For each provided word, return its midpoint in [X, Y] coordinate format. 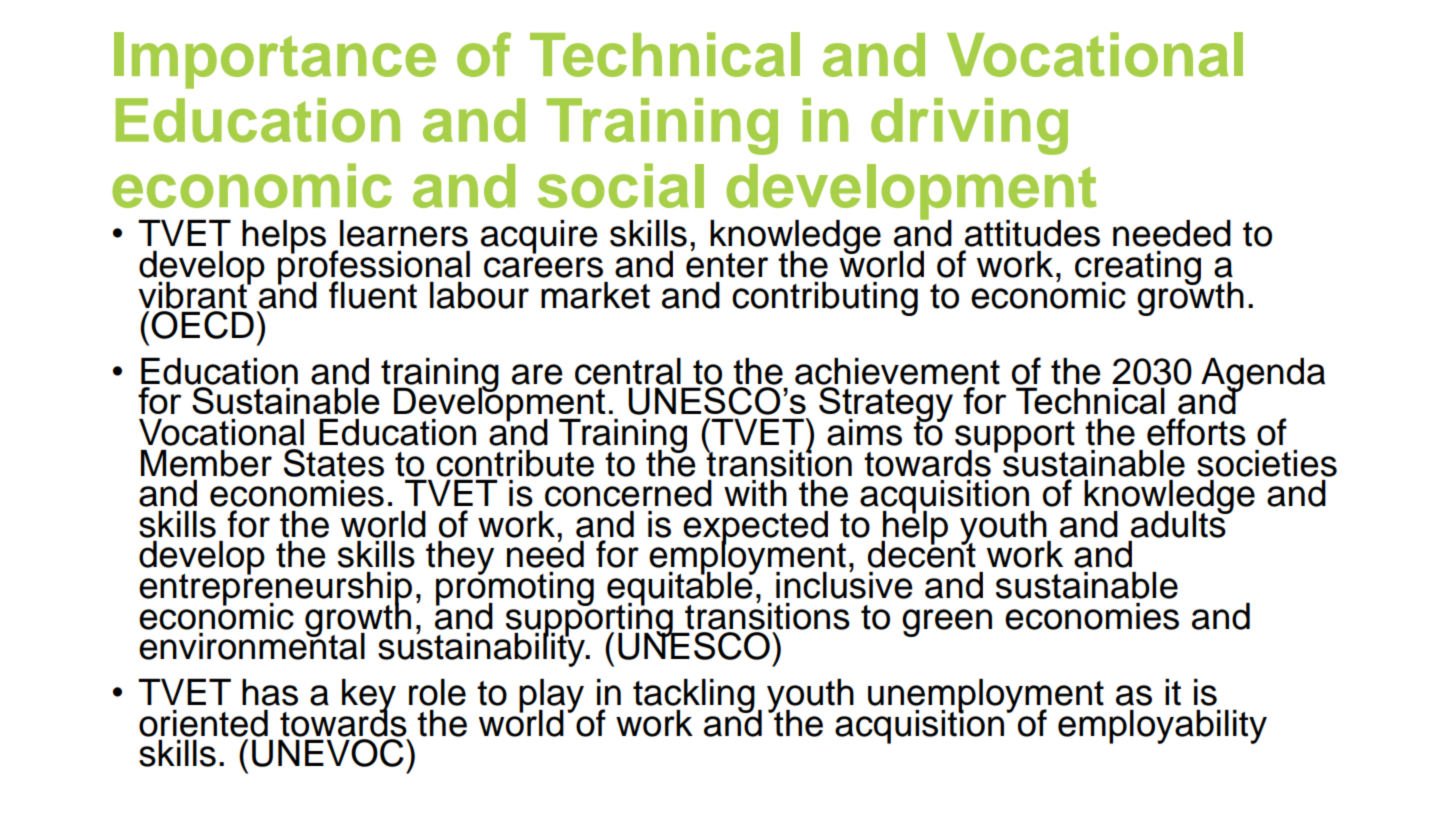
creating [1138, 268]
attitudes [1032, 233]
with [755, 493]
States [333, 463]
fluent [373, 295]
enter [727, 264]
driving [969, 126]
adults [1179, 523]
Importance [275, 60]
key [369, 697]
